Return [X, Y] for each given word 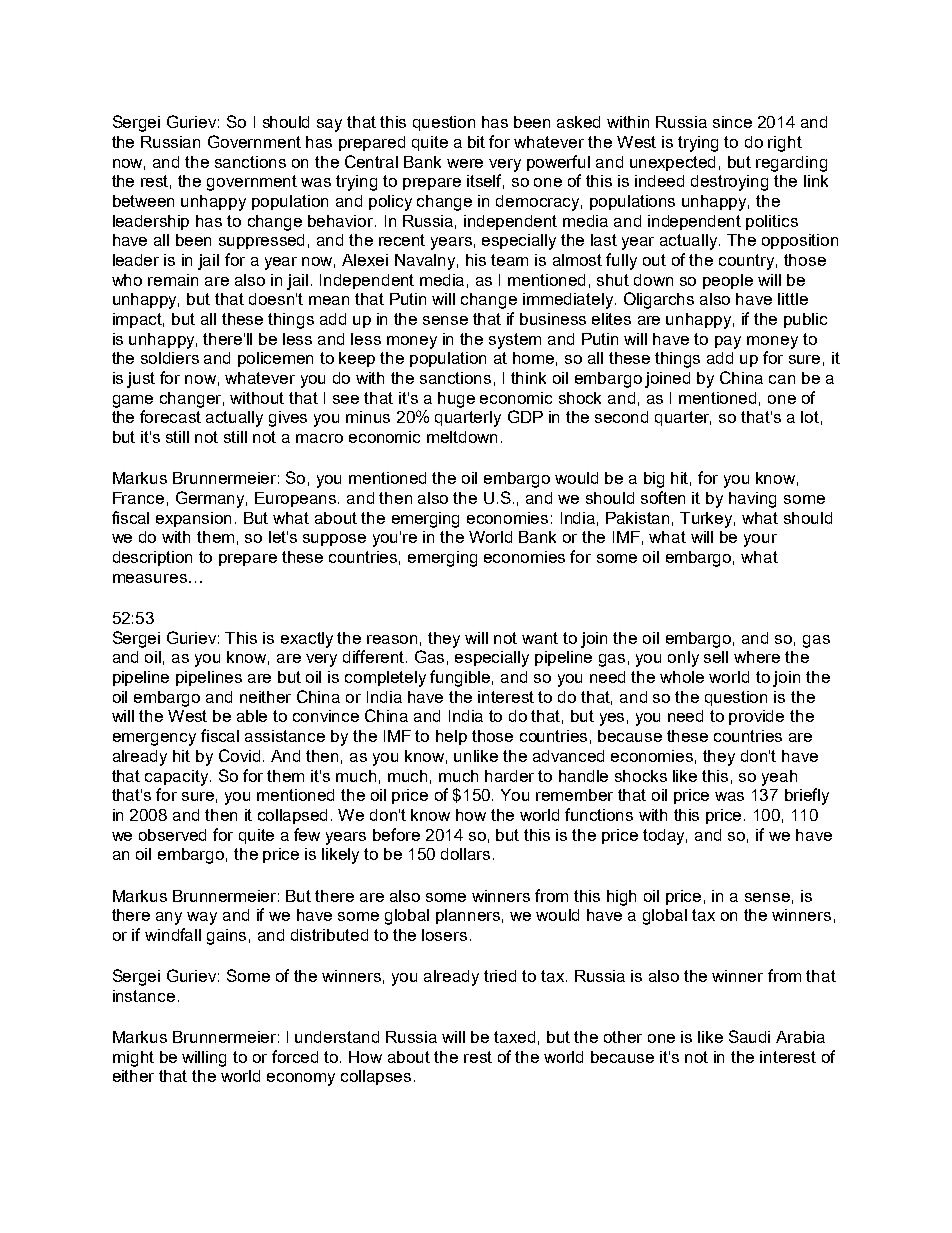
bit [476, 142]
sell [716, 657]
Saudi [749, 1036]
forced [295, 1056]
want [540, 638]
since [732, 122]
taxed [514, 1037]
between [143, 201]
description [152, 558]
